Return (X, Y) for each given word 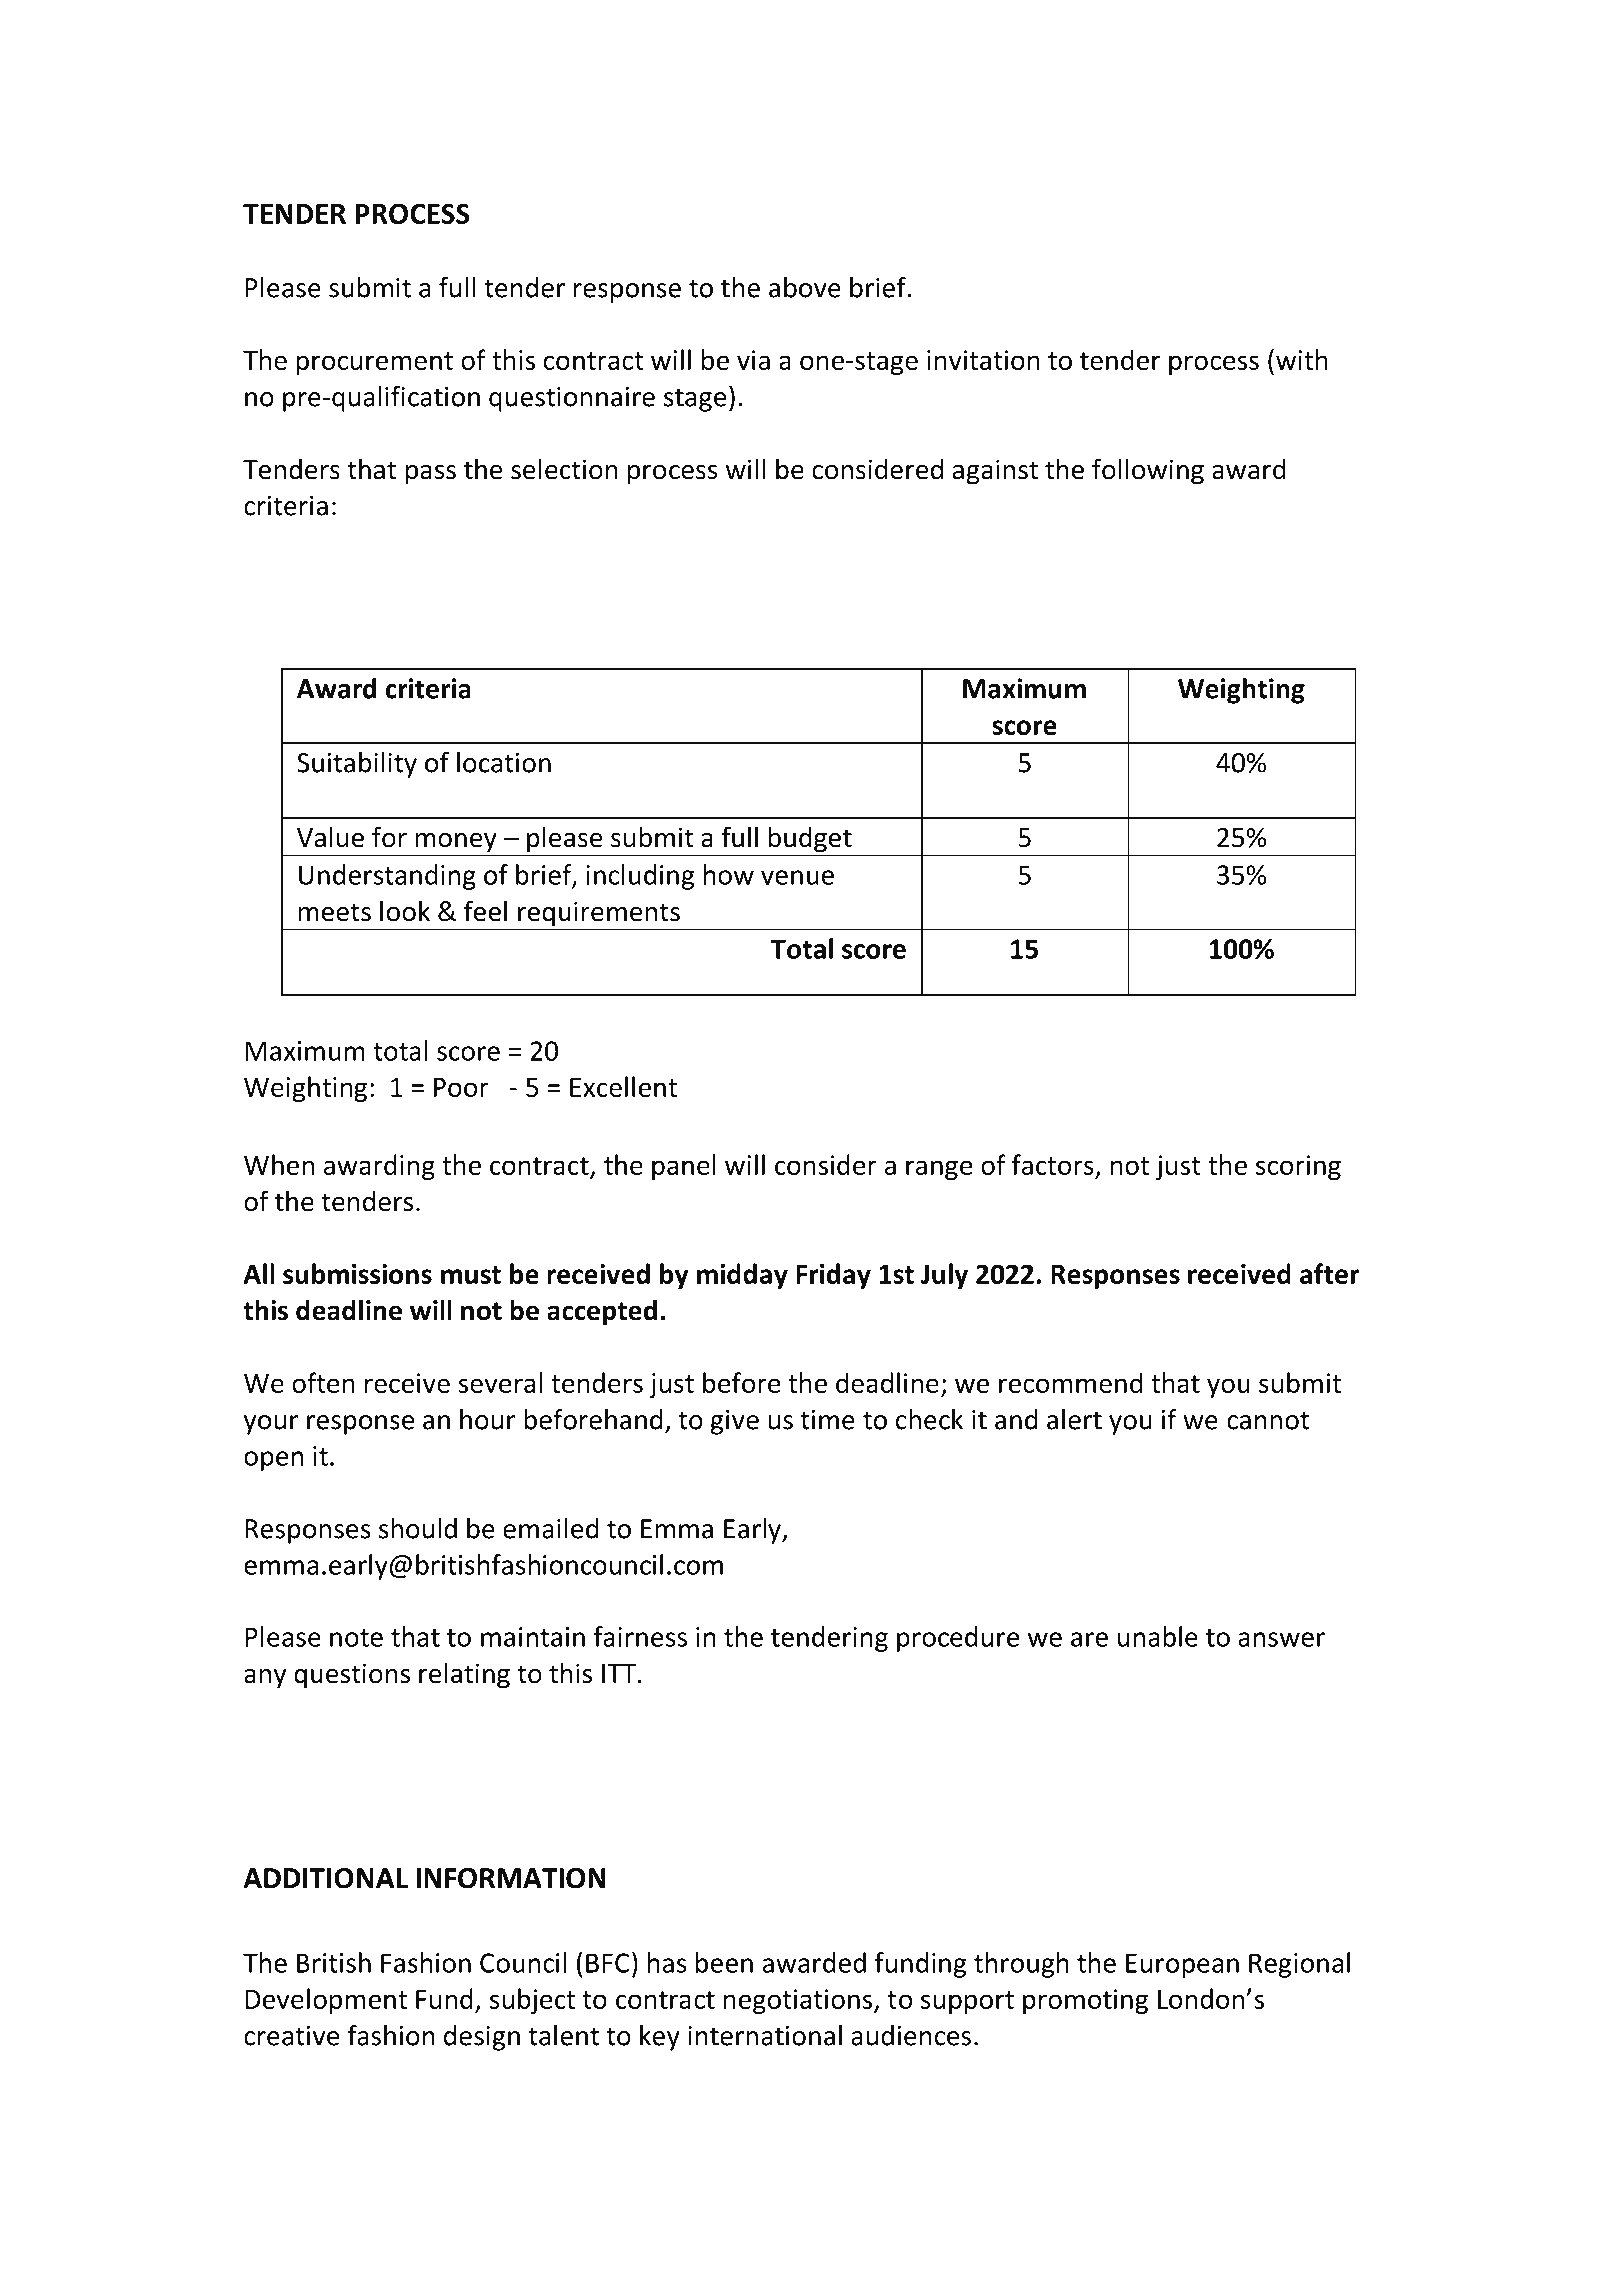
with (1302, 359)
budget (810, 839)
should (418, 1528)
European (1182, 1965)
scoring (1298, 1167)
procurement (374, 363)
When (279, 1164)
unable (1158, 1636)
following (1148, 471)
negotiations (799, 2001)
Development (326, 2001)
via (753, 360)
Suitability (357, 765)
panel (684, 1167)
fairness (640, 1636)
